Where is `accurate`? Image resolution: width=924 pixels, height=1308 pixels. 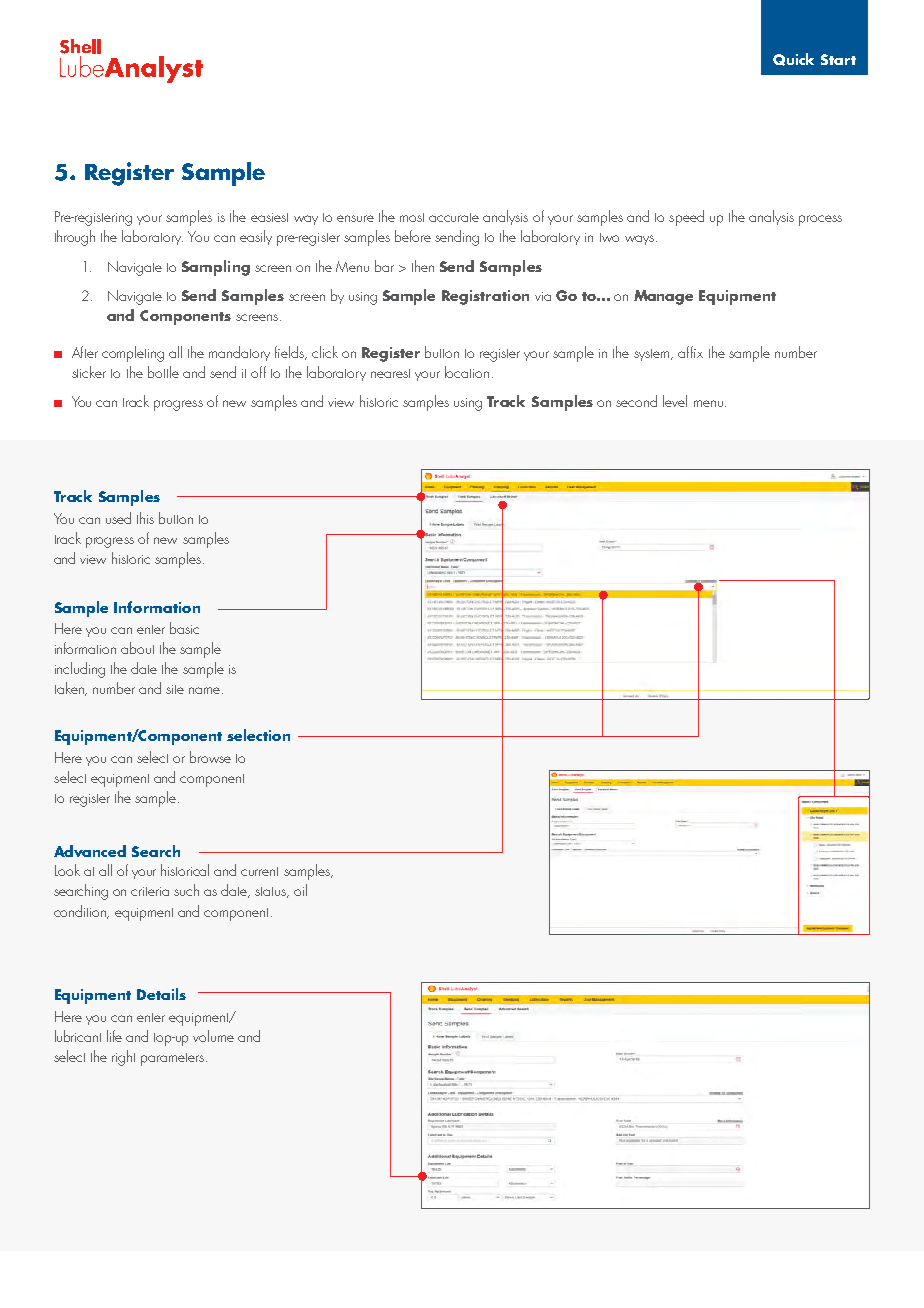 accurate is located at coordinates (454, 217).
